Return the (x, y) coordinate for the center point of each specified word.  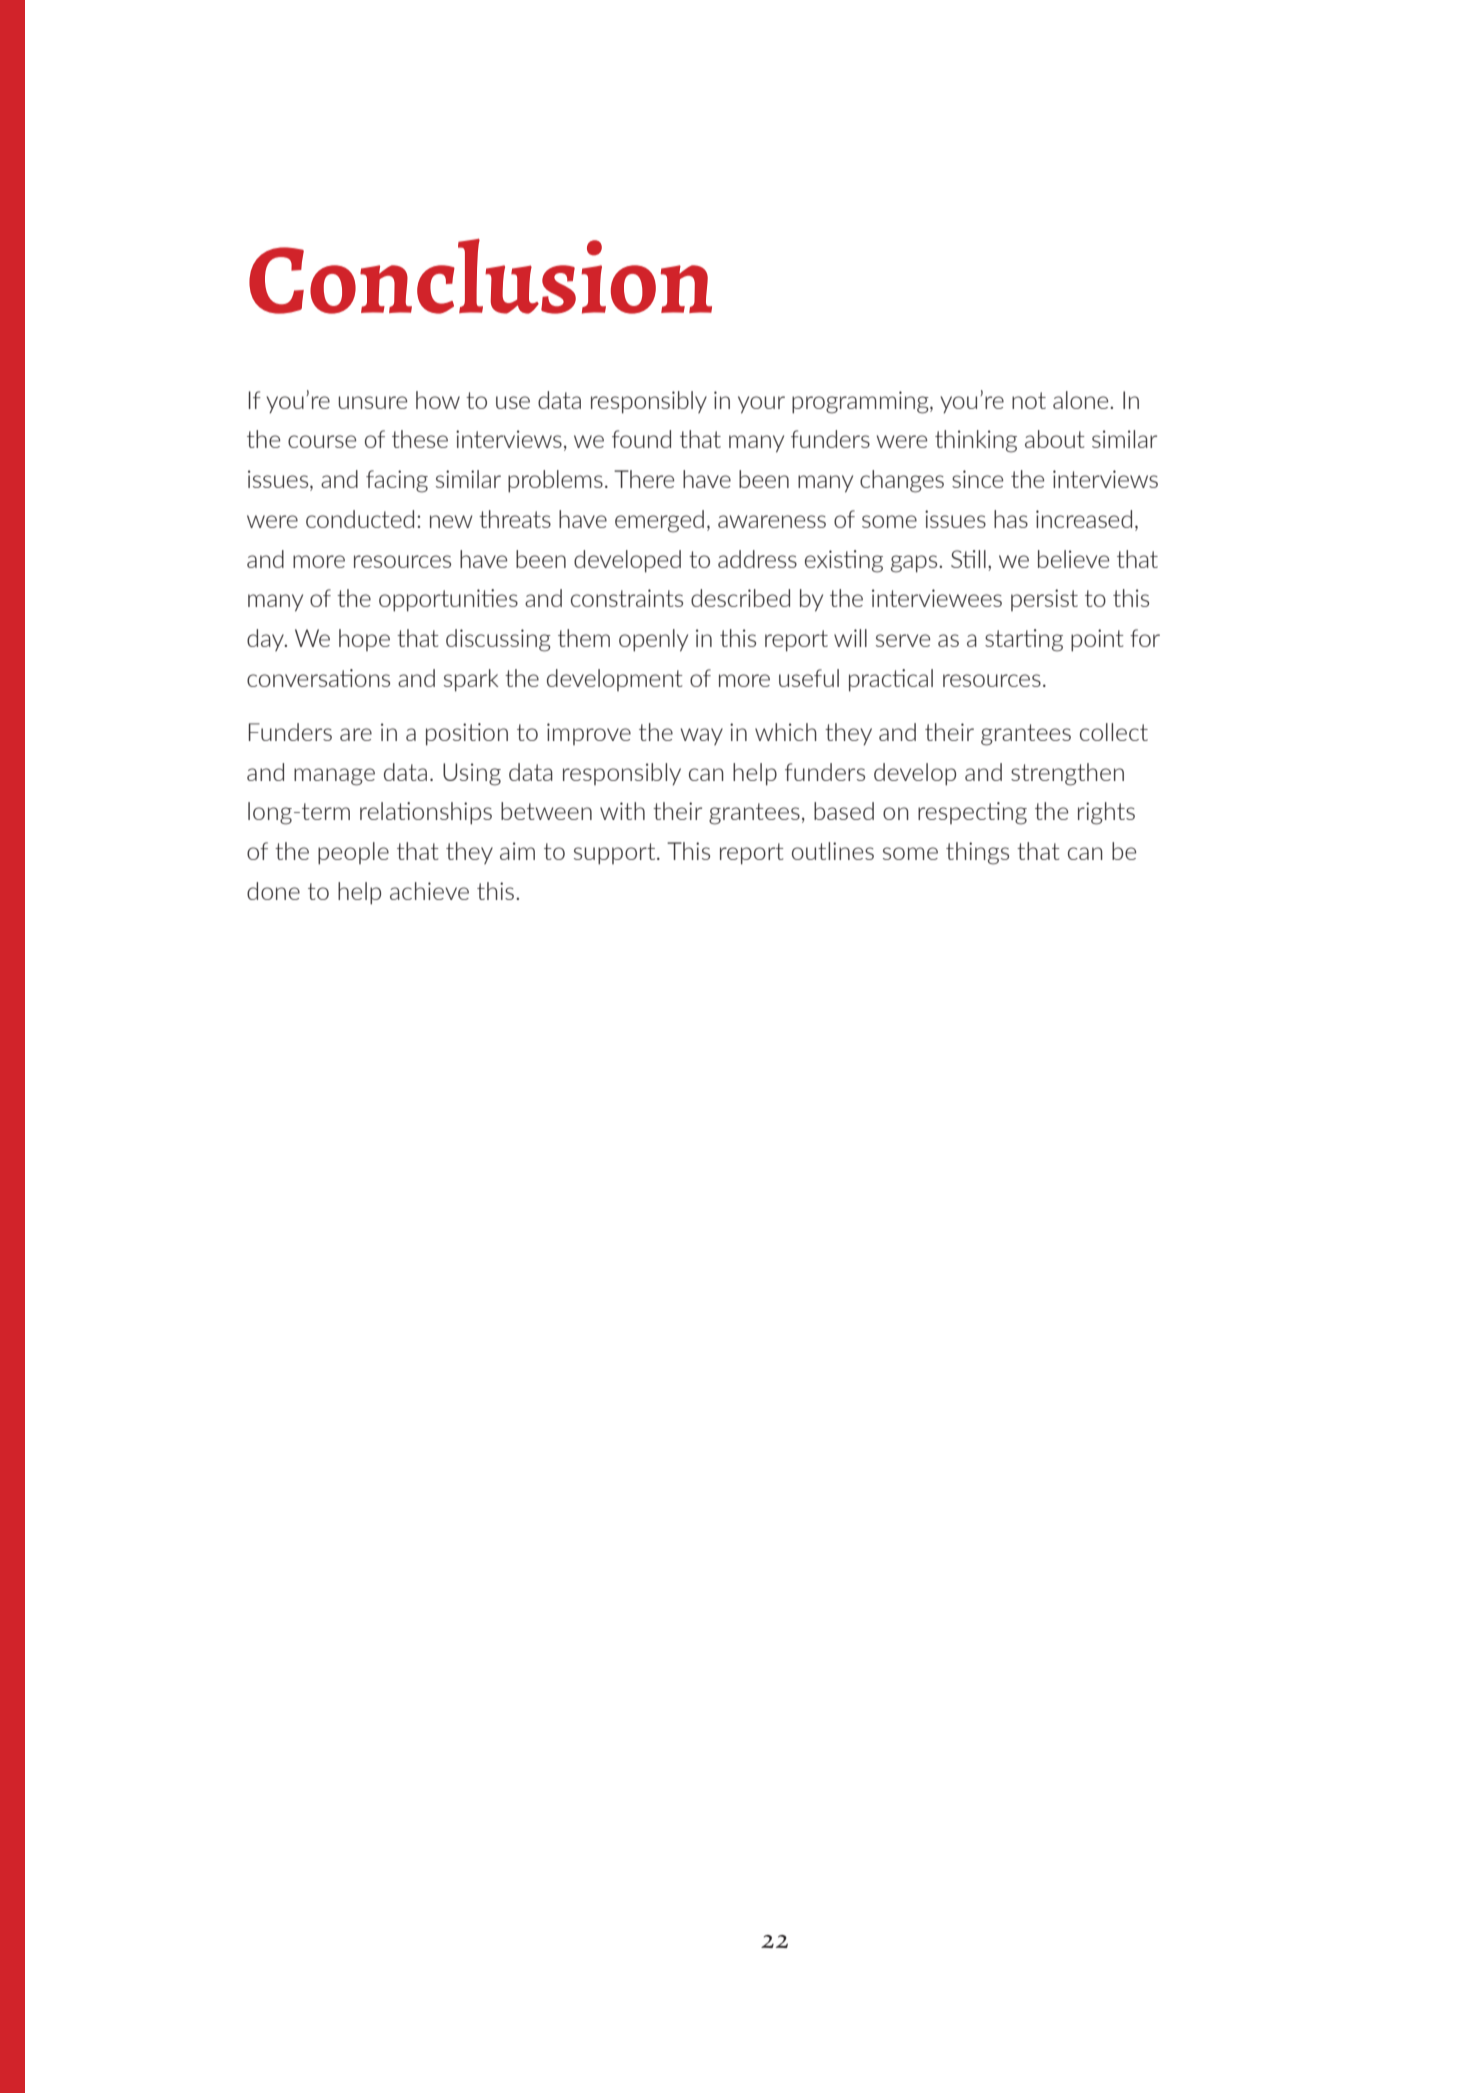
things (977, 853)
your (761, 405)
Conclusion (480, 276)
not (1029, 400)
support (616, 854)
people (353, 853)
